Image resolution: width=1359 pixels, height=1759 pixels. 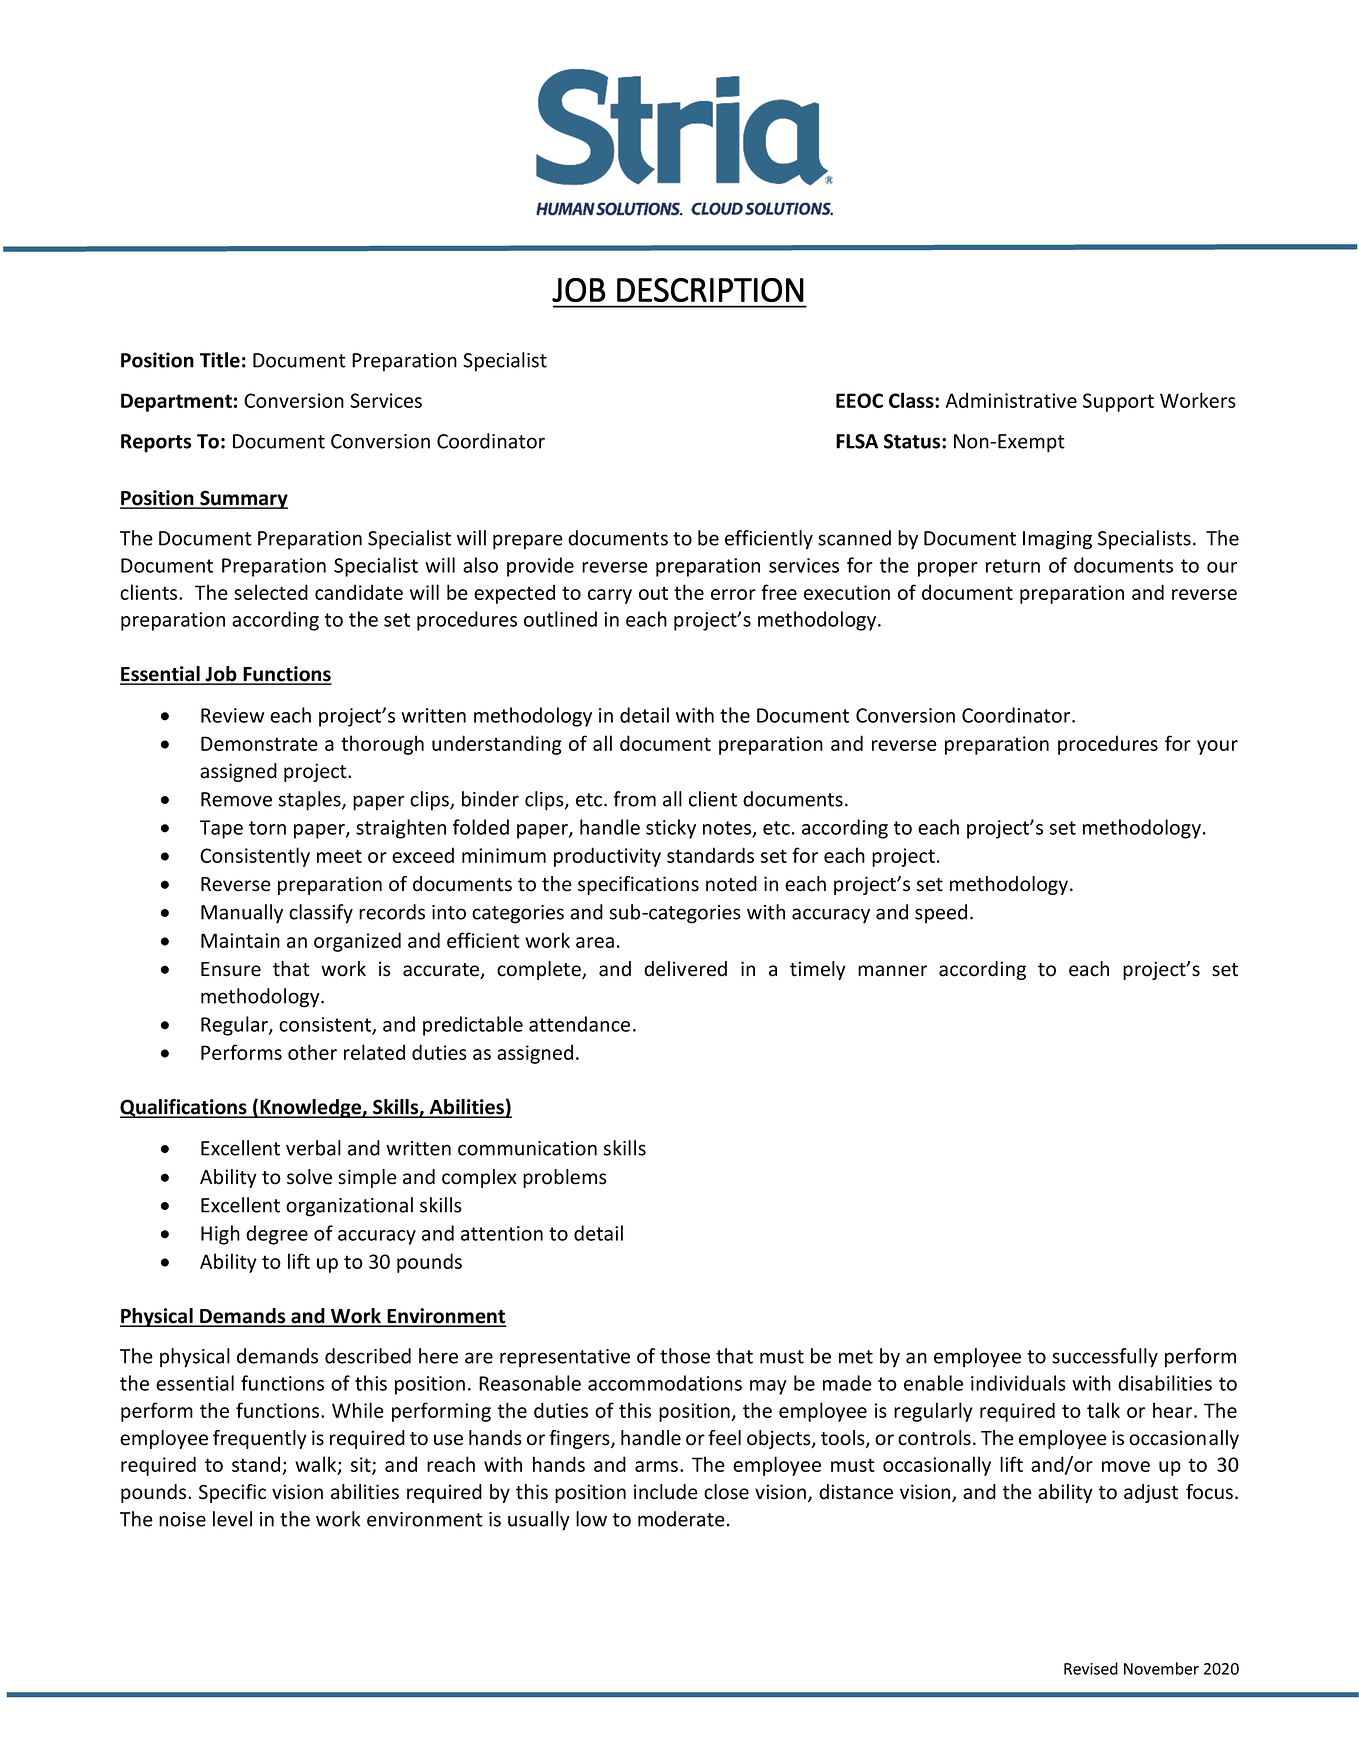 What do you see at coordinates (277, 1235) in the image?
I see `degree` at bounding box center [277, 1235].
